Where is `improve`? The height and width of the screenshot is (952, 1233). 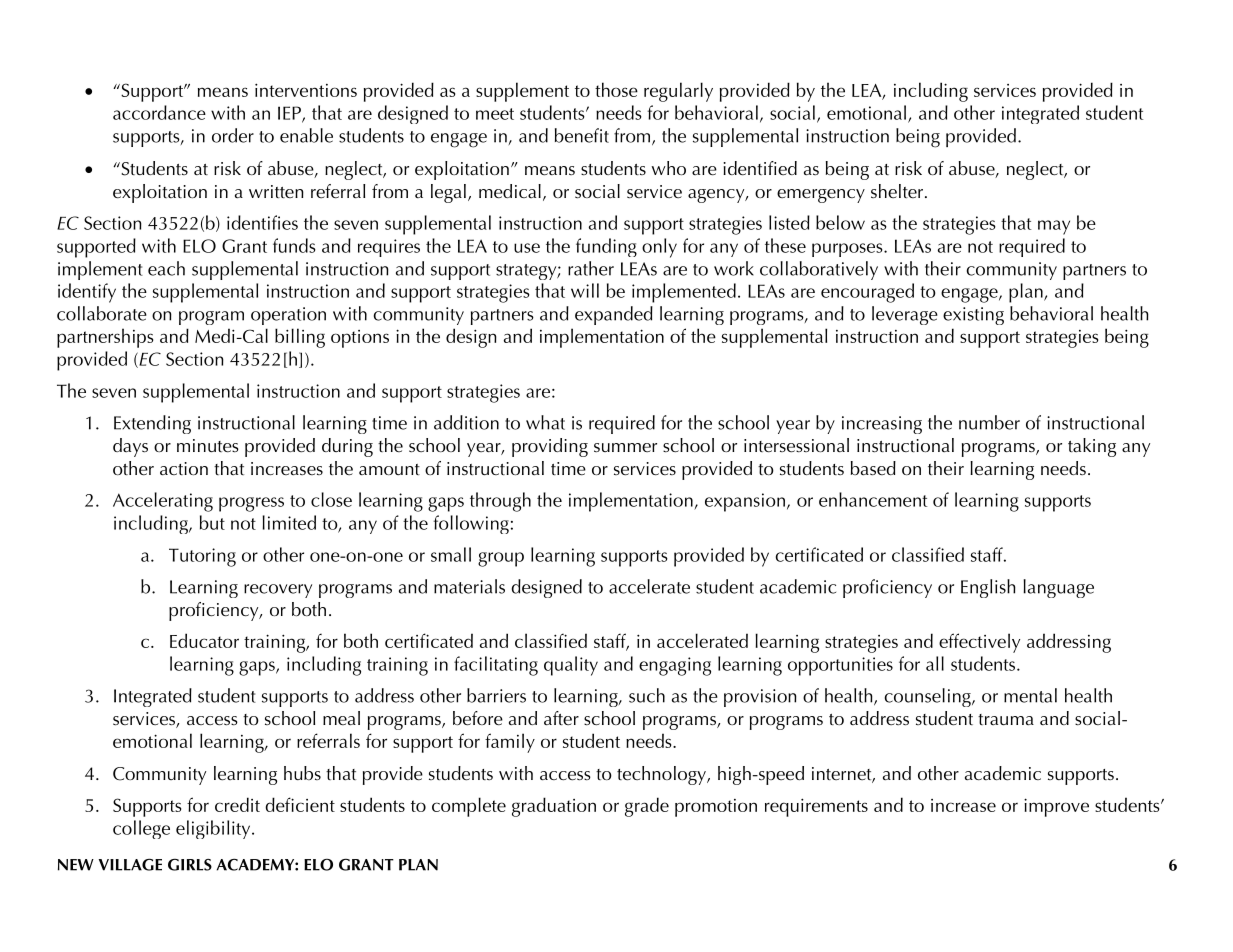 improve is located at coordinates (1056, 807).
